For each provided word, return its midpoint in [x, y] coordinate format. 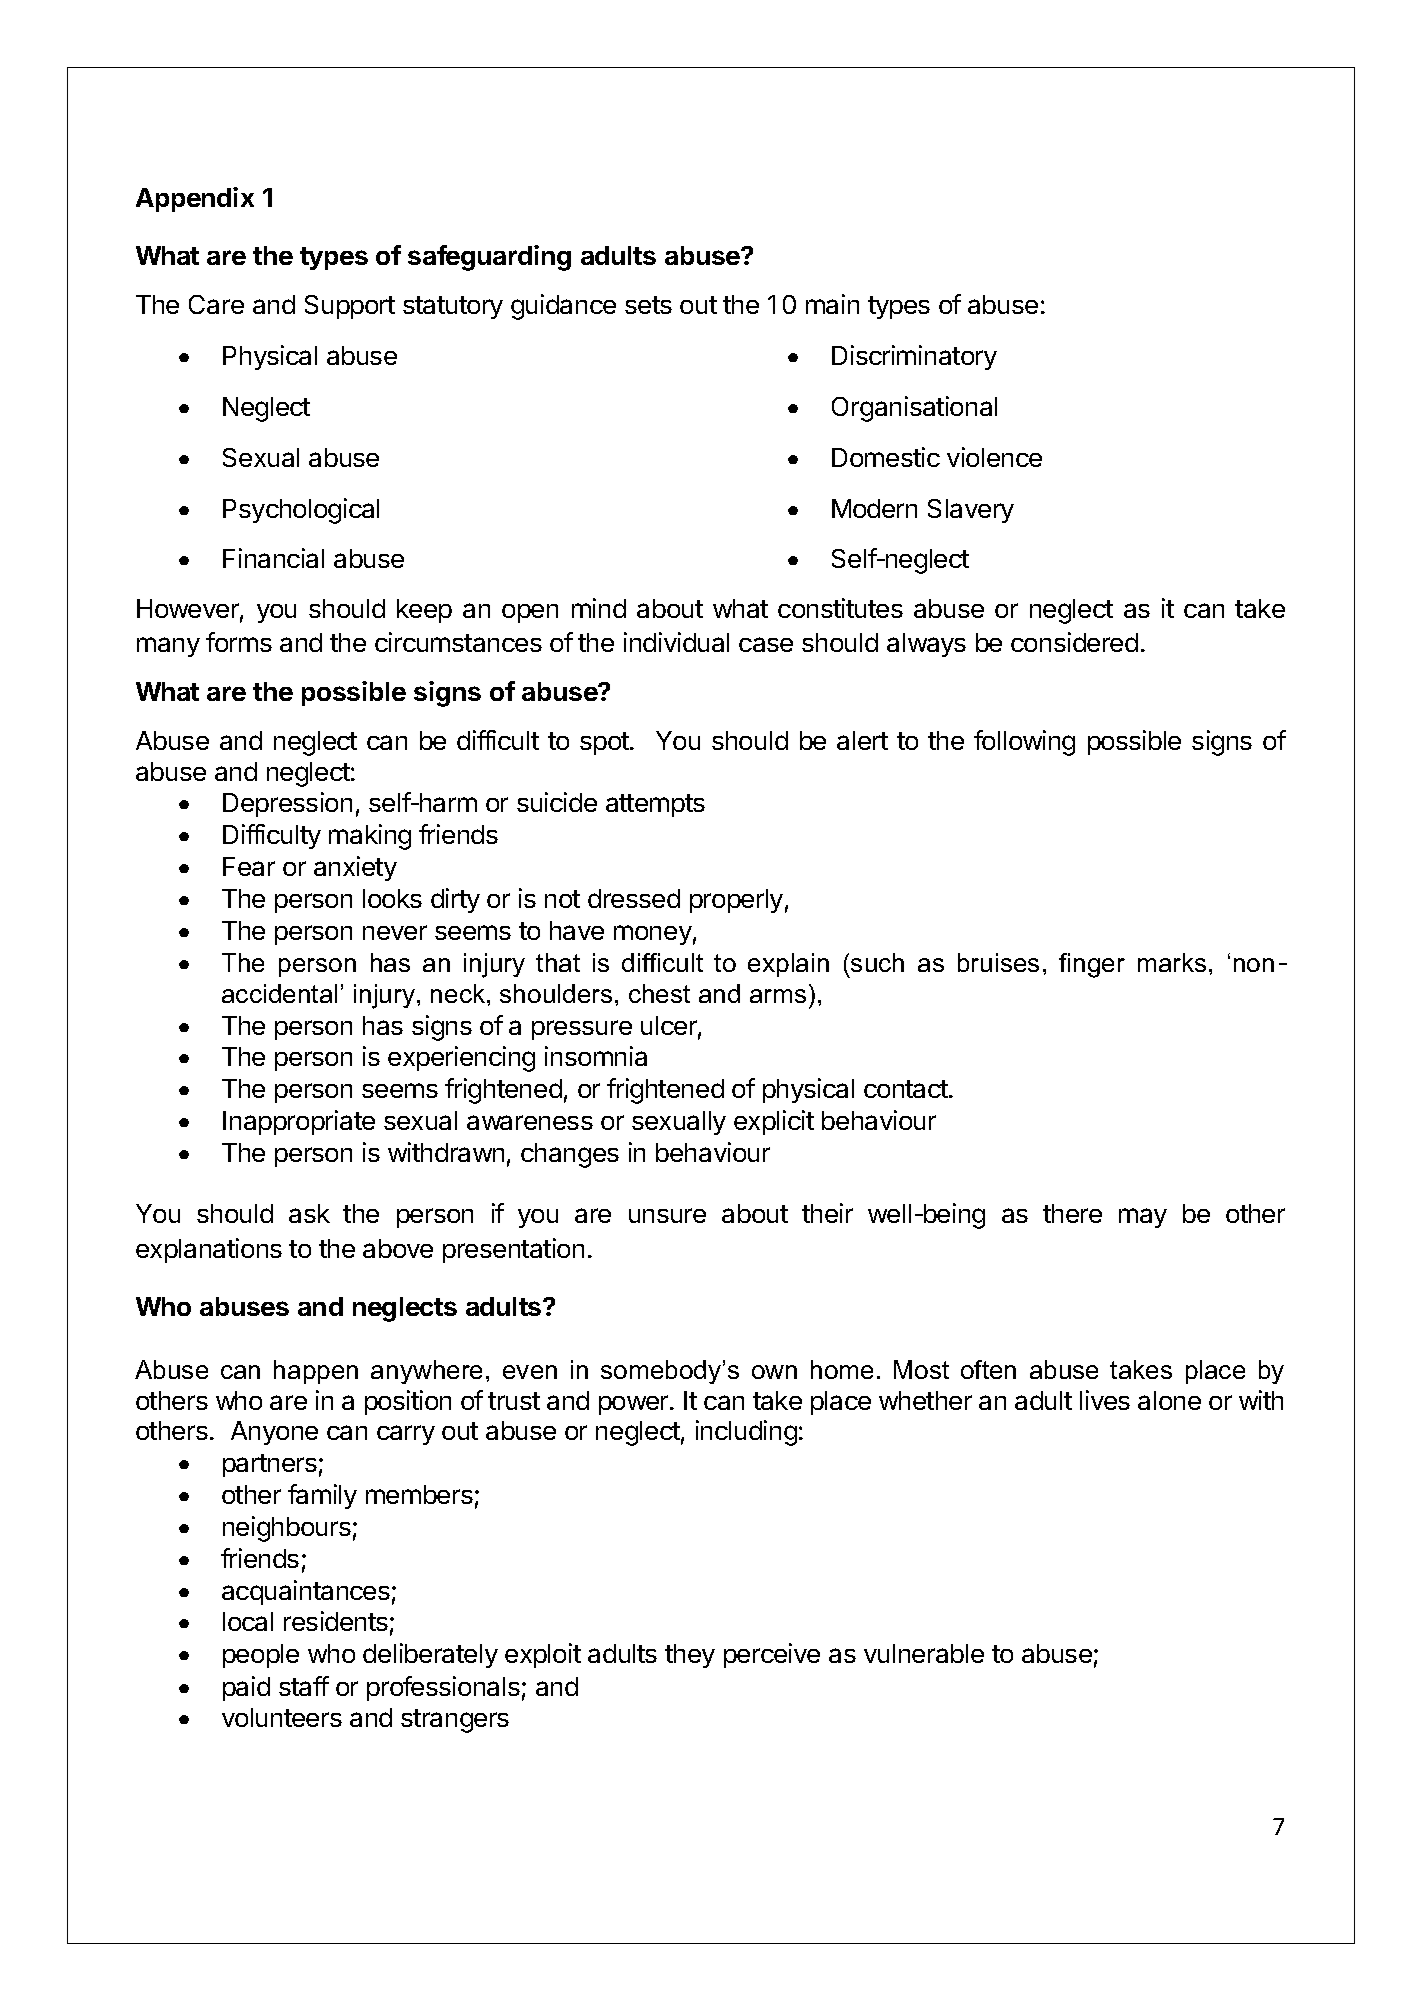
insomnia [596, 1056]
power [635, 1405]
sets [648, 305]
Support [350, 307]
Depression [287, 804]
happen [316, 1372]
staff [304, 1686]
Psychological [301, 511]
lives [1105, 1400]
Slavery [971, 511]
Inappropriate [299, 1122]
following [1024, 743]
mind [599, 608]
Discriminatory [914, 357]
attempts [655, 805]
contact [907, 1089]
